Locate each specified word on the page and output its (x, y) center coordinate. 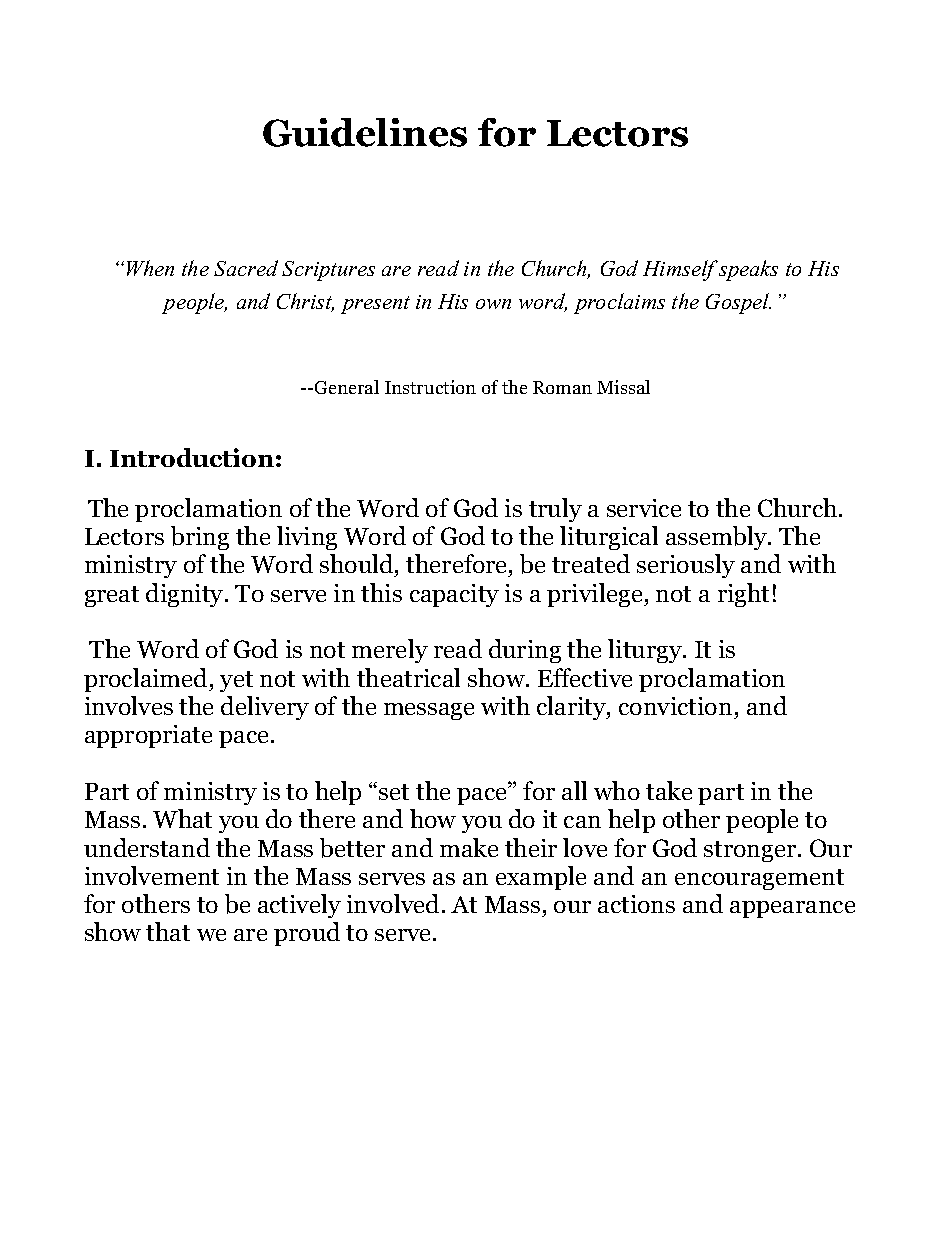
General (347, 387)
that (168, 931)
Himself (680, 270)
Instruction (430, 387)
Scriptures (328, 271)
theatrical (408, 677)
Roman (562, 387)
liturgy (646, 651)
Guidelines (365, 132)
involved (393, 903)
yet (236, 681)
